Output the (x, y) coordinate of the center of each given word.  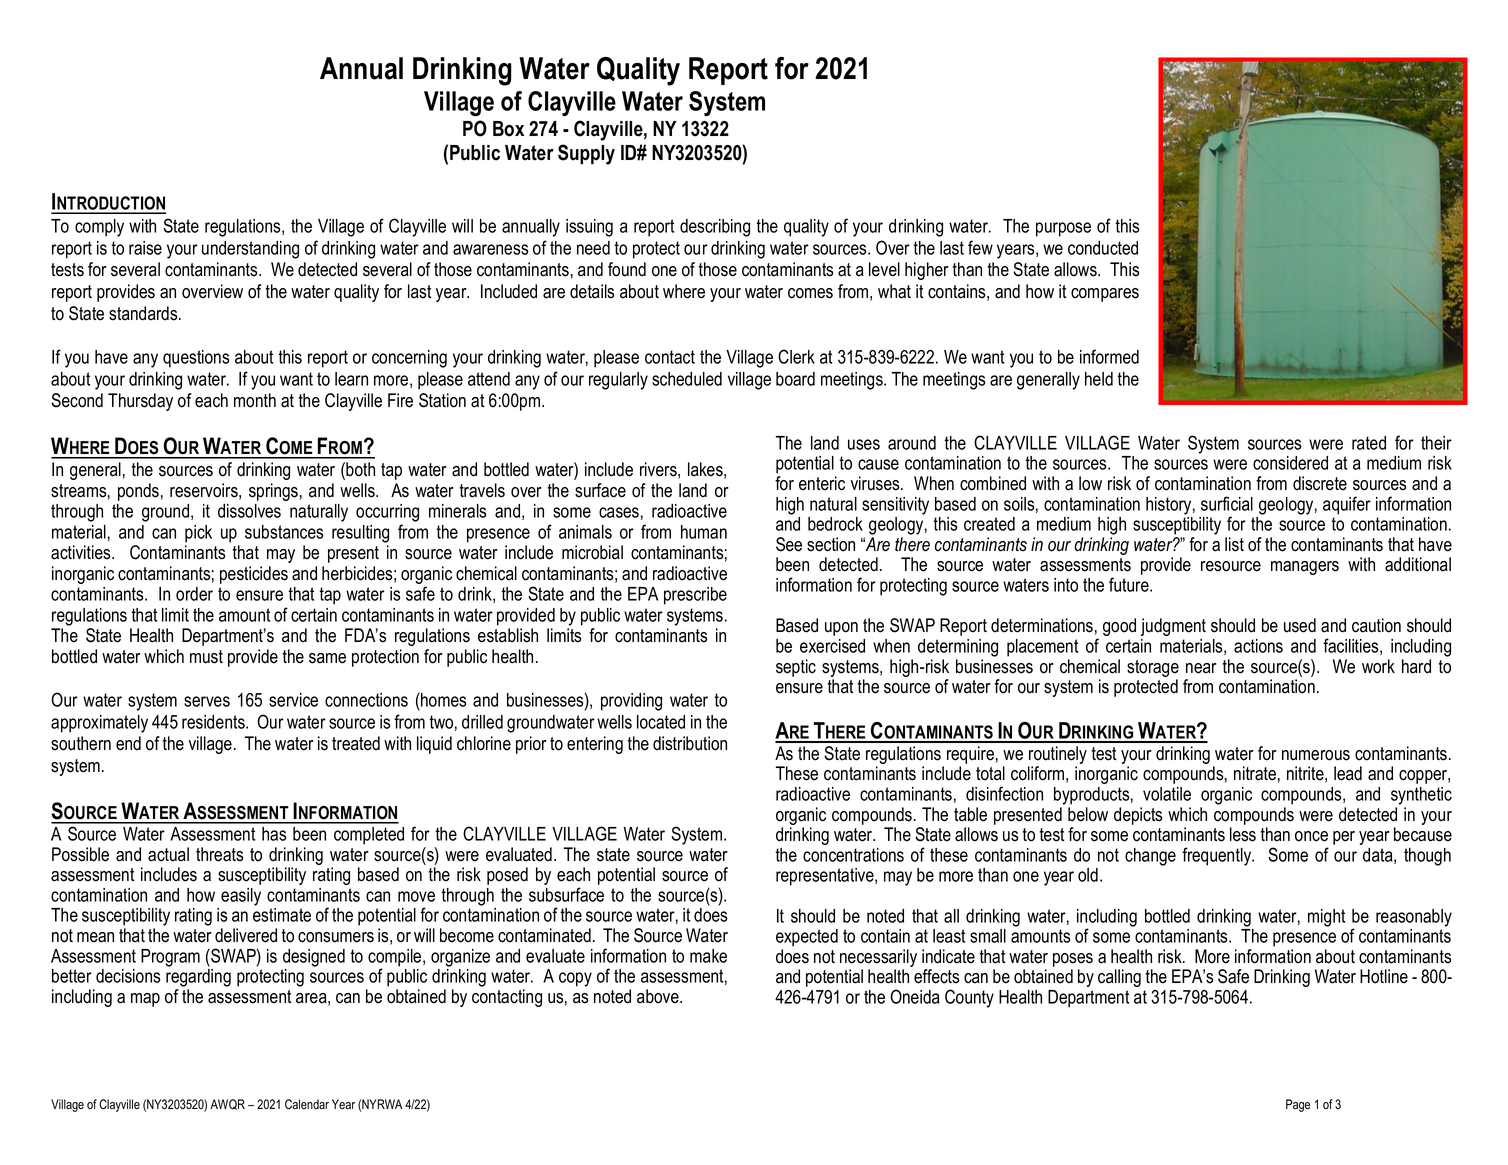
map (145, 1000)
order (194, 594)
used (1300, 625)
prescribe (695, 596)
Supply (586, 154)
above (659, 996)
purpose (1063, 229)
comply (99, 228)
